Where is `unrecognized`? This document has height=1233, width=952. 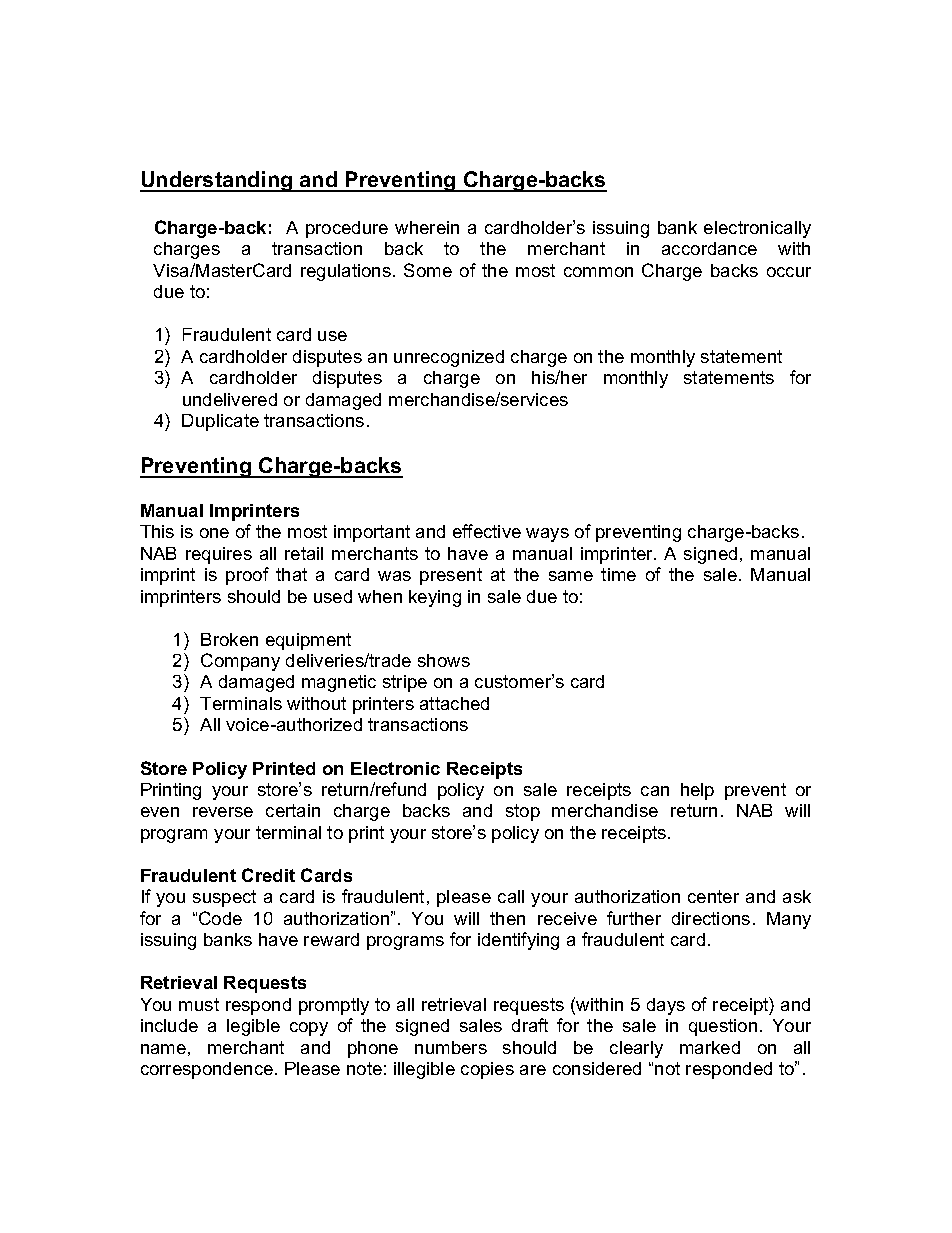 unrecognized is located at coordinates (449, 358).
